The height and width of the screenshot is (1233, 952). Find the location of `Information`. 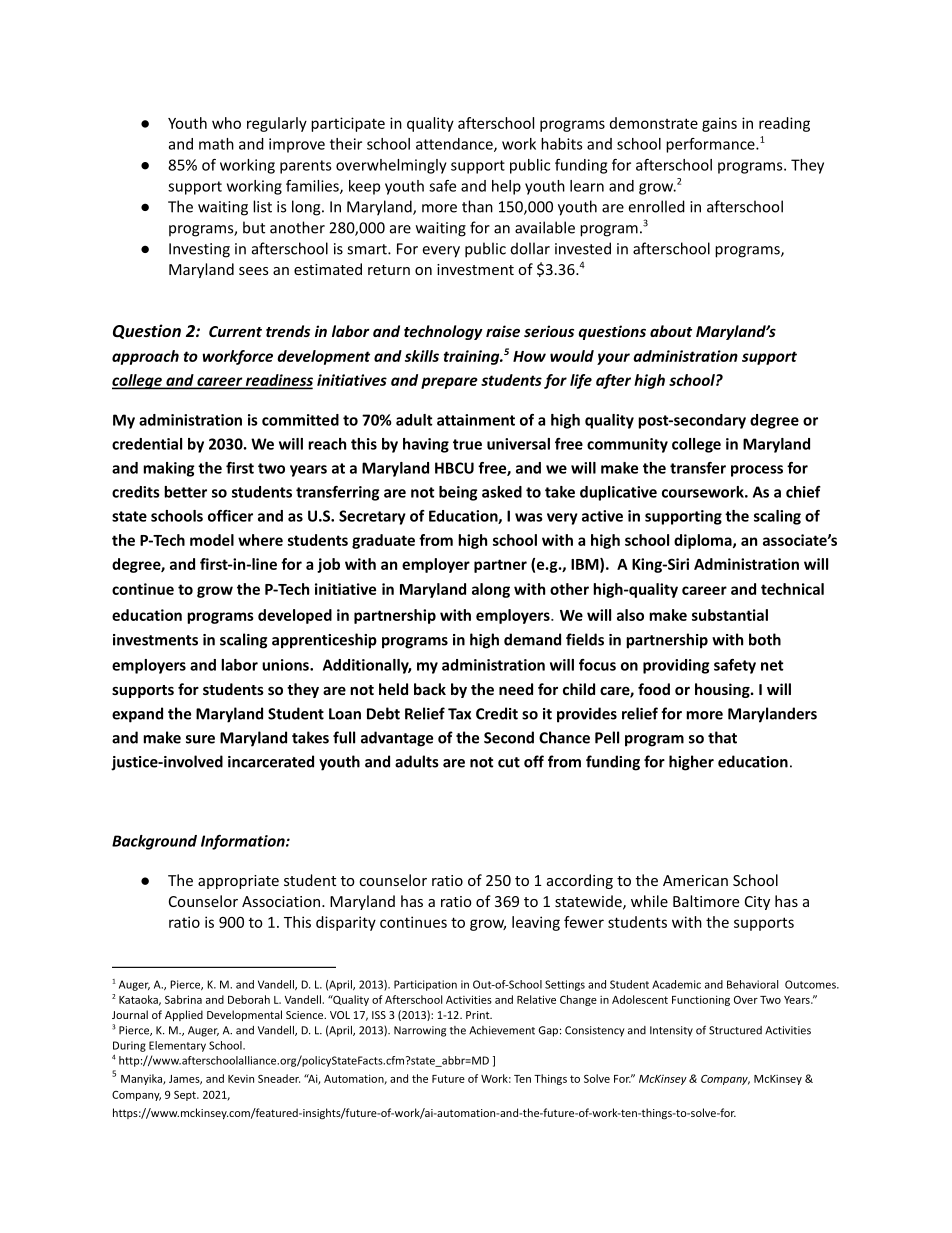

Information is located at coordinates (244, 842).
